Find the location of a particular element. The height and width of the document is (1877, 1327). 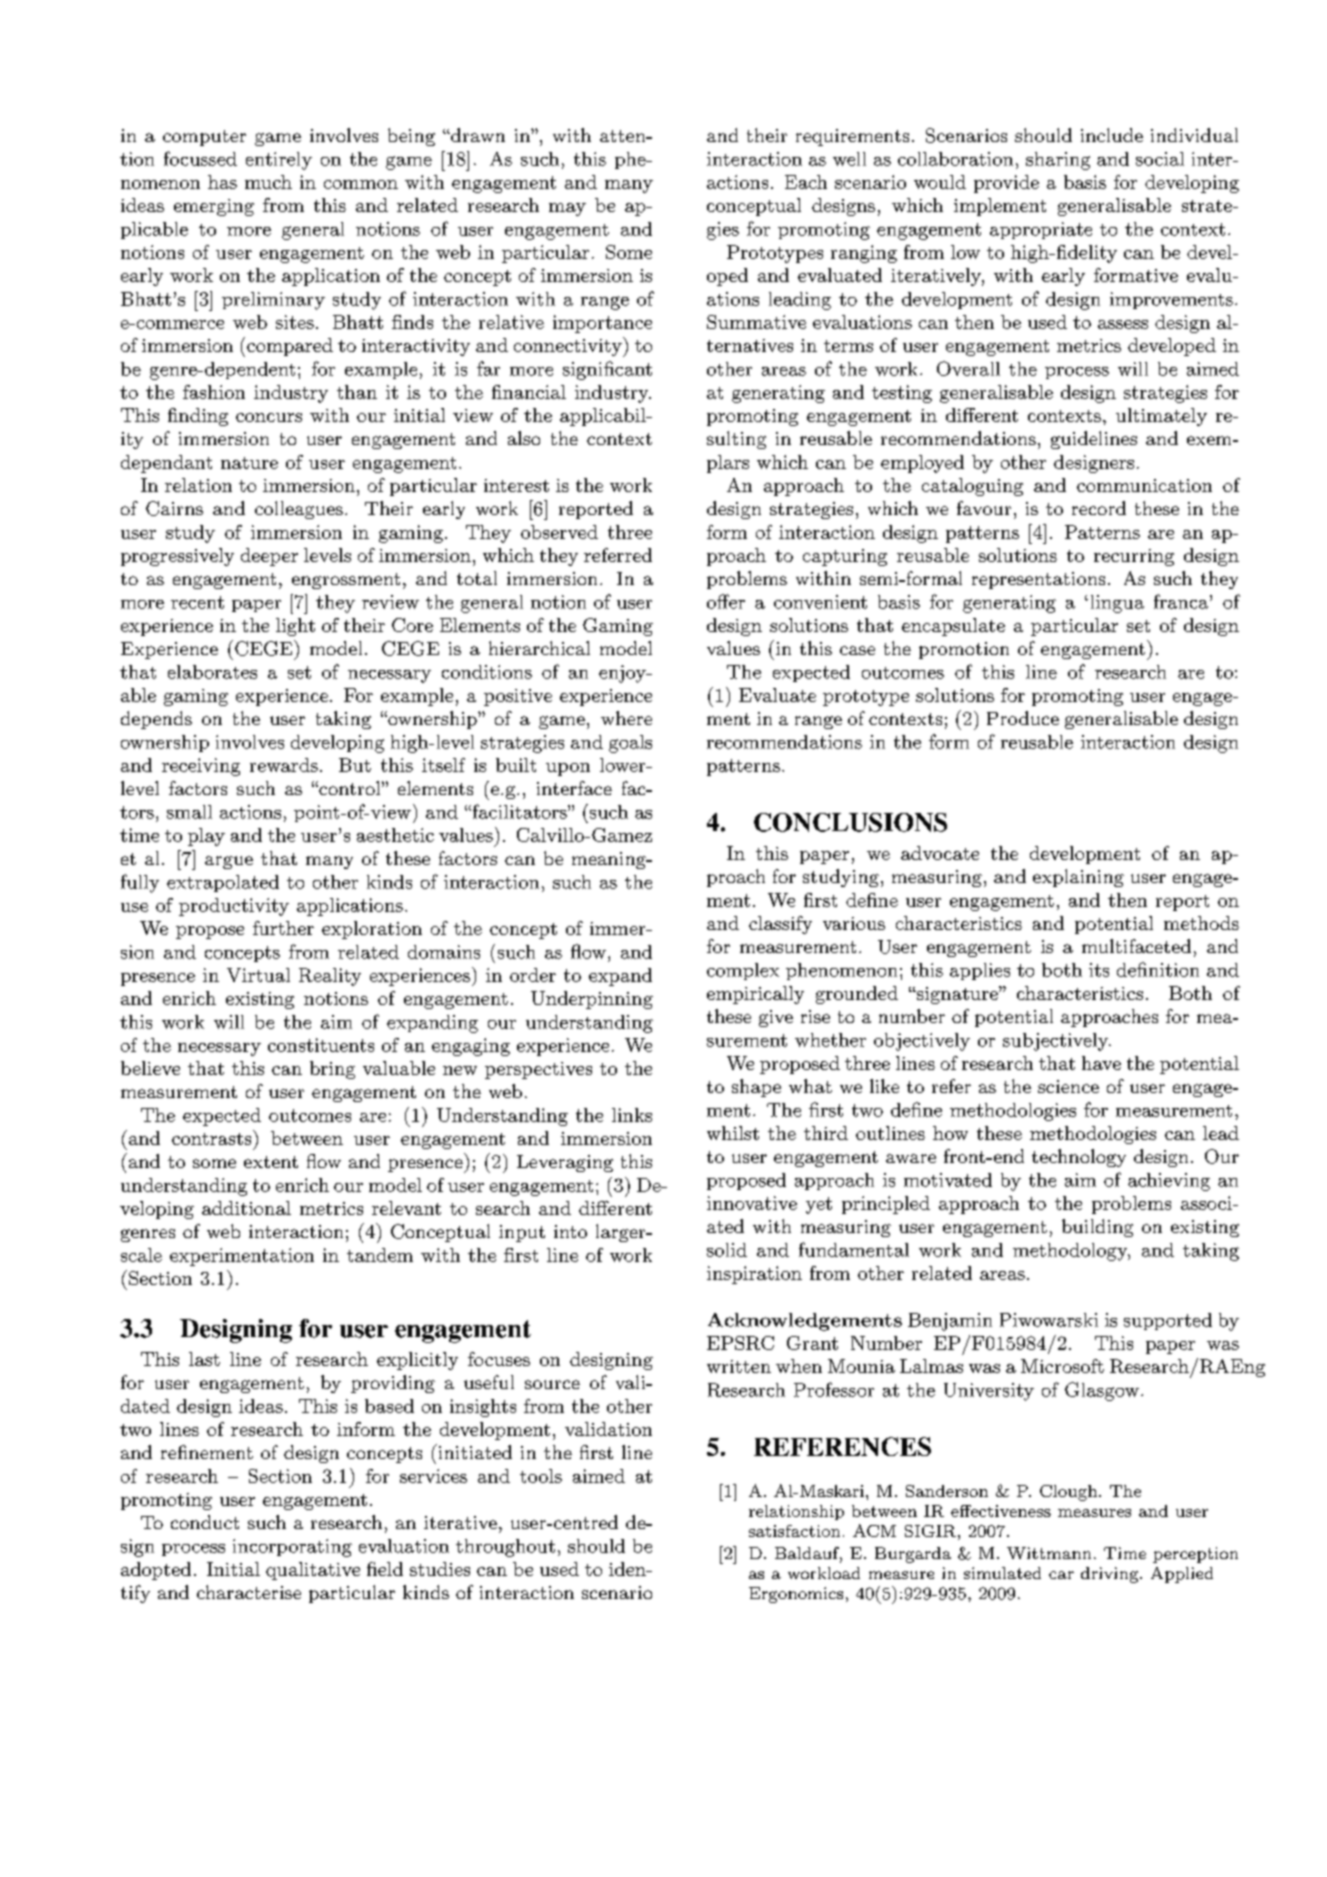

science is located at coordinates (1068, 1086).
